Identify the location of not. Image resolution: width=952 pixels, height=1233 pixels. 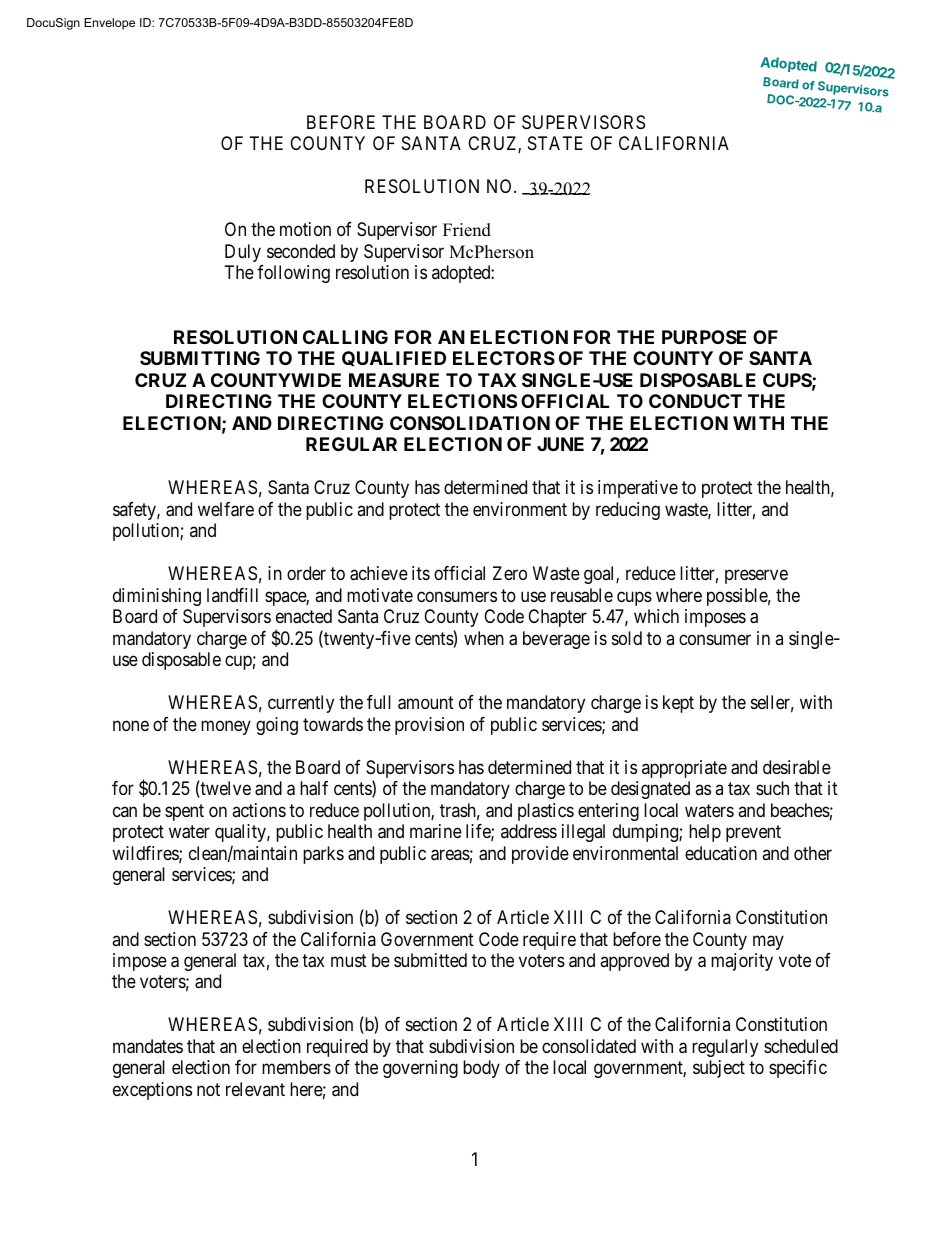
(208, 1089).
